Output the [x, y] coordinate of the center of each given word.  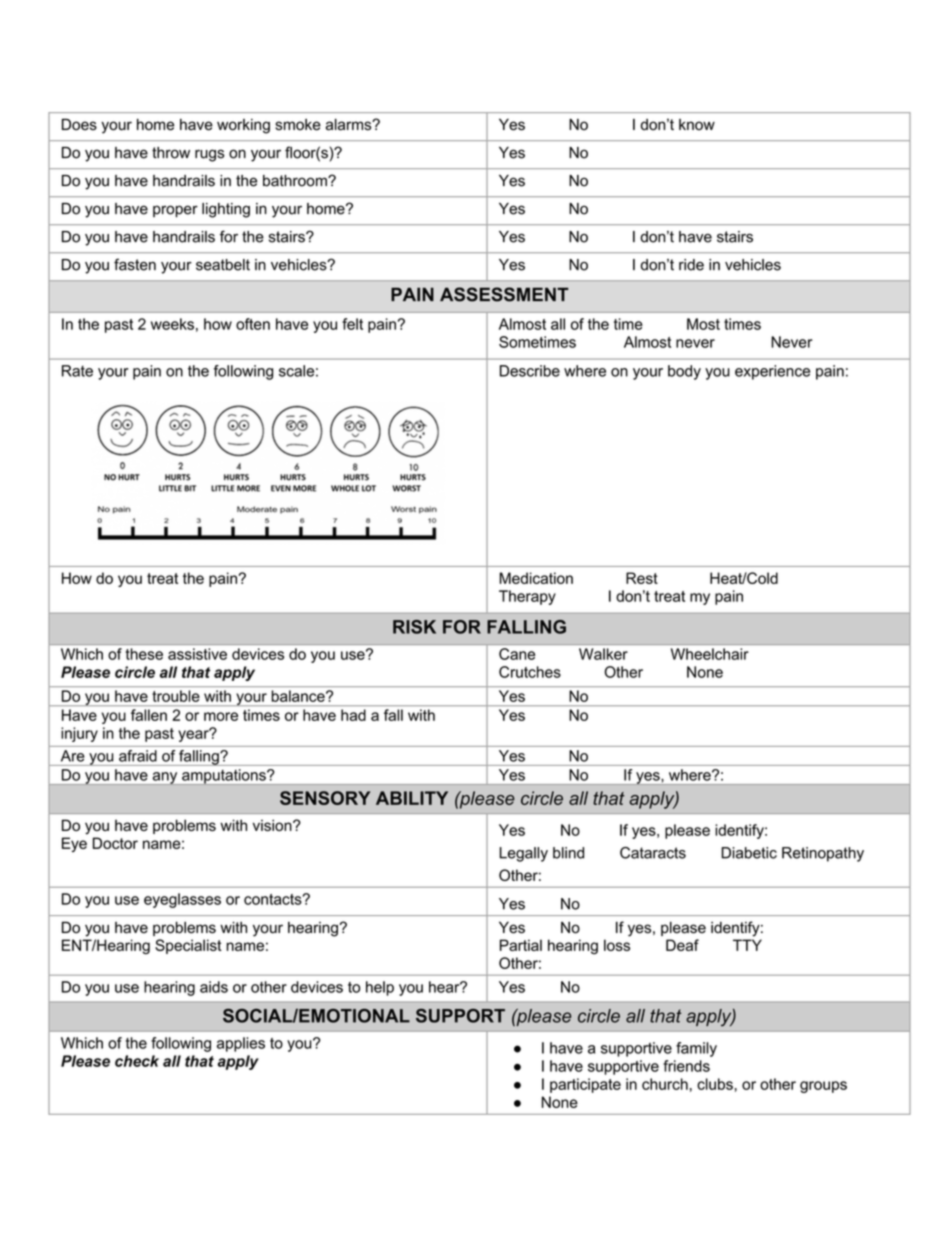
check [137, 1061]
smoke [298, 125]
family [696, 1049]
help [380, 988]
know [697, 125]
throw [171, 153]
